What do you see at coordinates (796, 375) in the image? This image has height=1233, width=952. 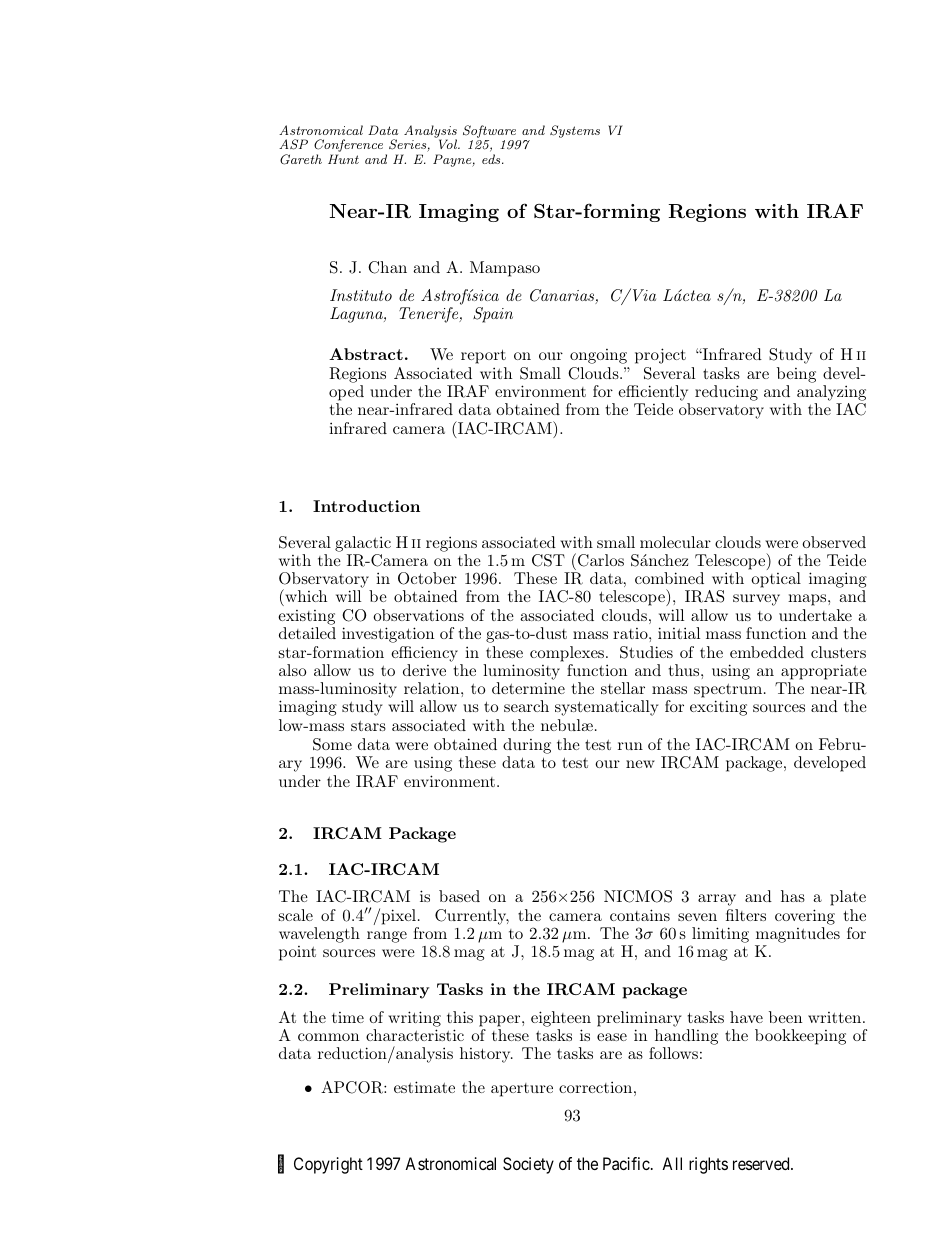 I see `being` at bounding box center [796, 375].
